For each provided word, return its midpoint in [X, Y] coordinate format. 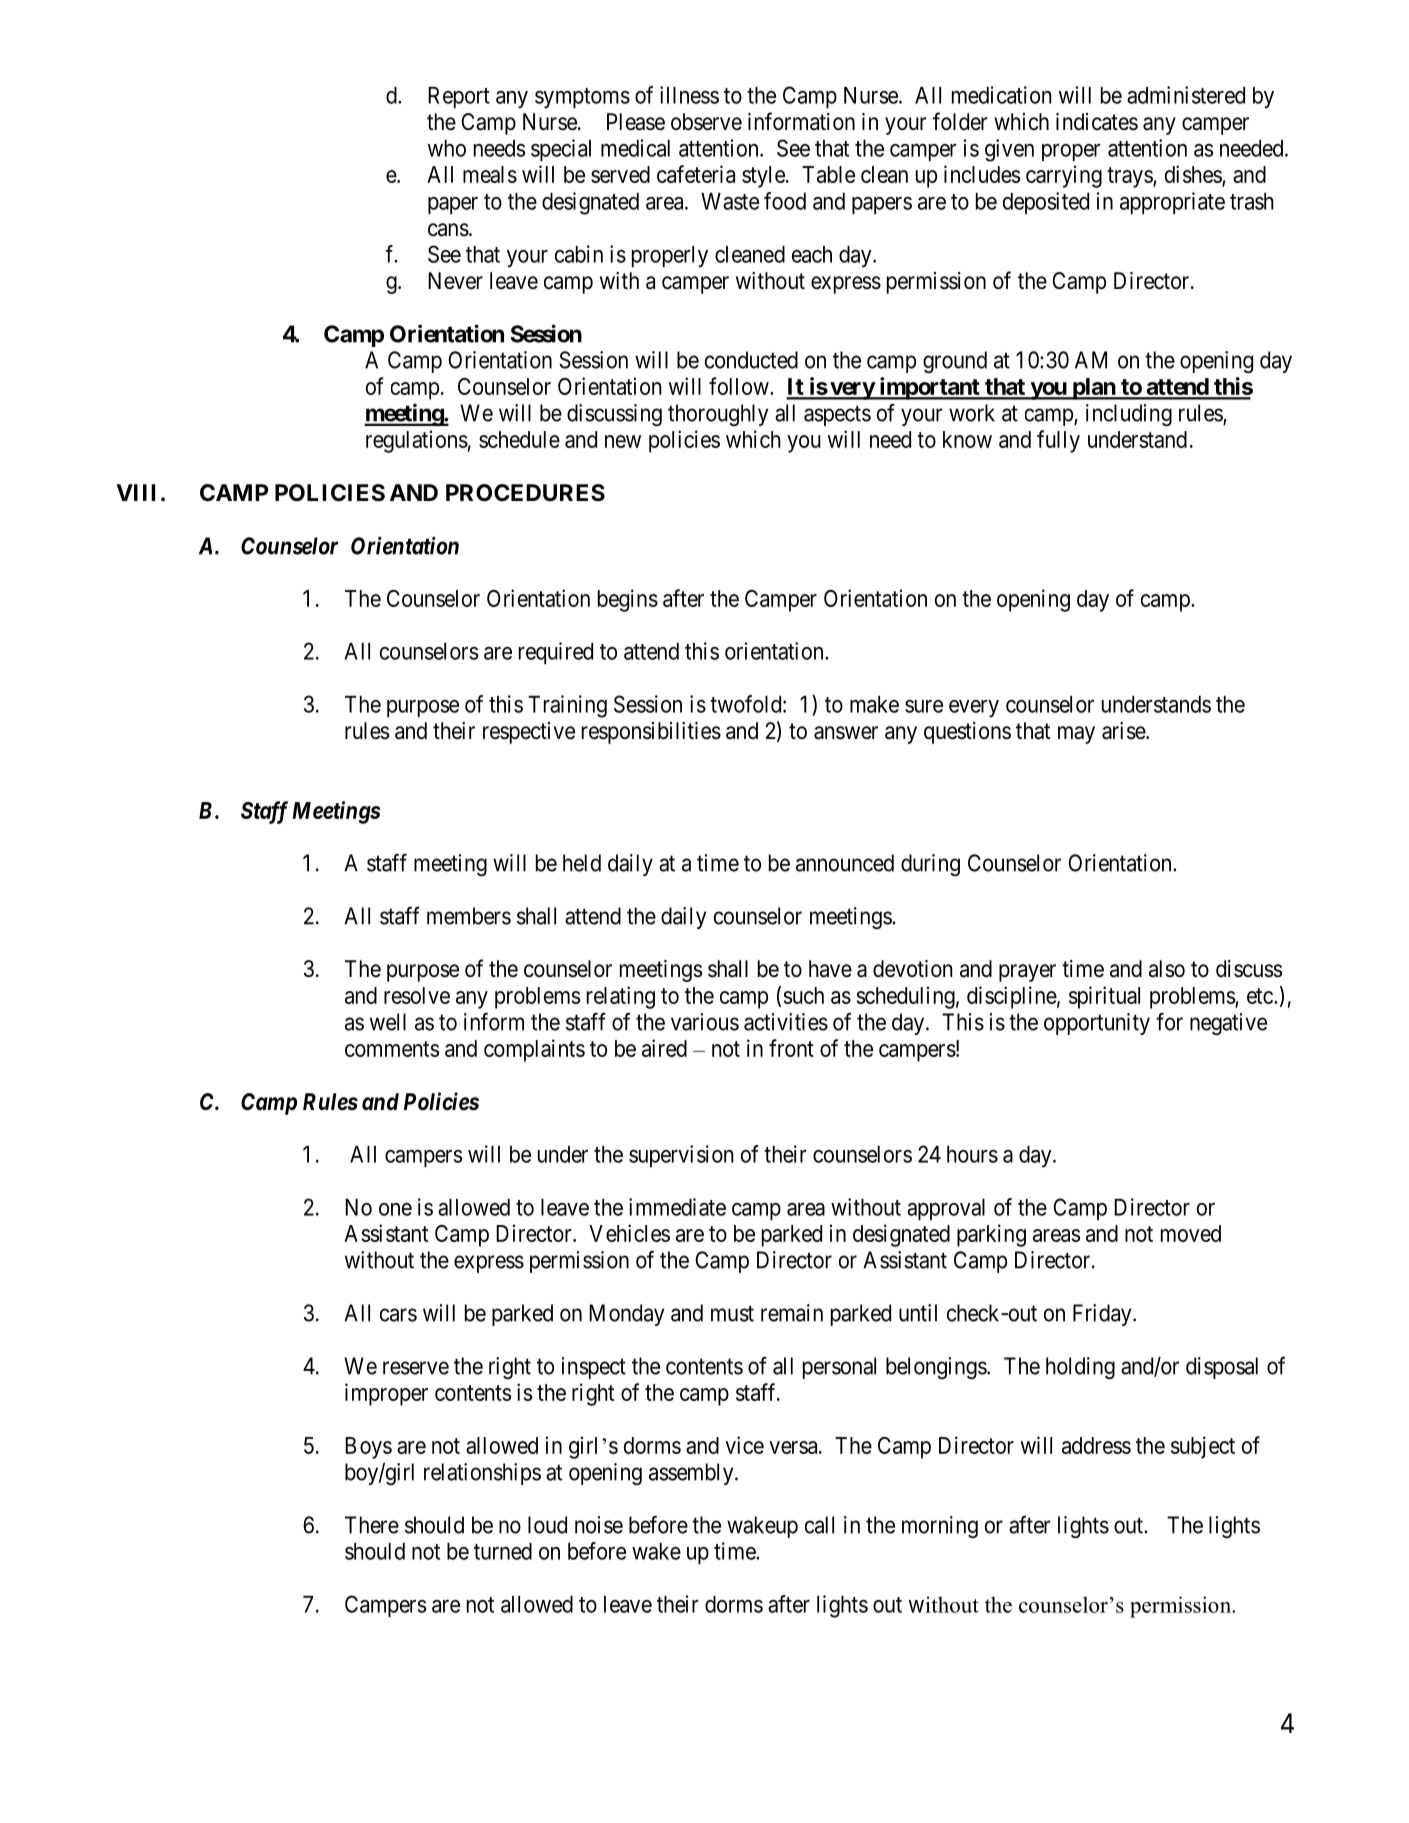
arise [1124, 731]
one [395, 1209]
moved [1191, 1233]
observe [706, 122]
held [582, 863]
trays [1130, 177]
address [1096, 1445]
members [469, 916]
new [623, 441]
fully [1058, 441]
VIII [135, 492]
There [372, 1525]
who [447, 148]
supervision [681, 1156]
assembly [692, 1474]
